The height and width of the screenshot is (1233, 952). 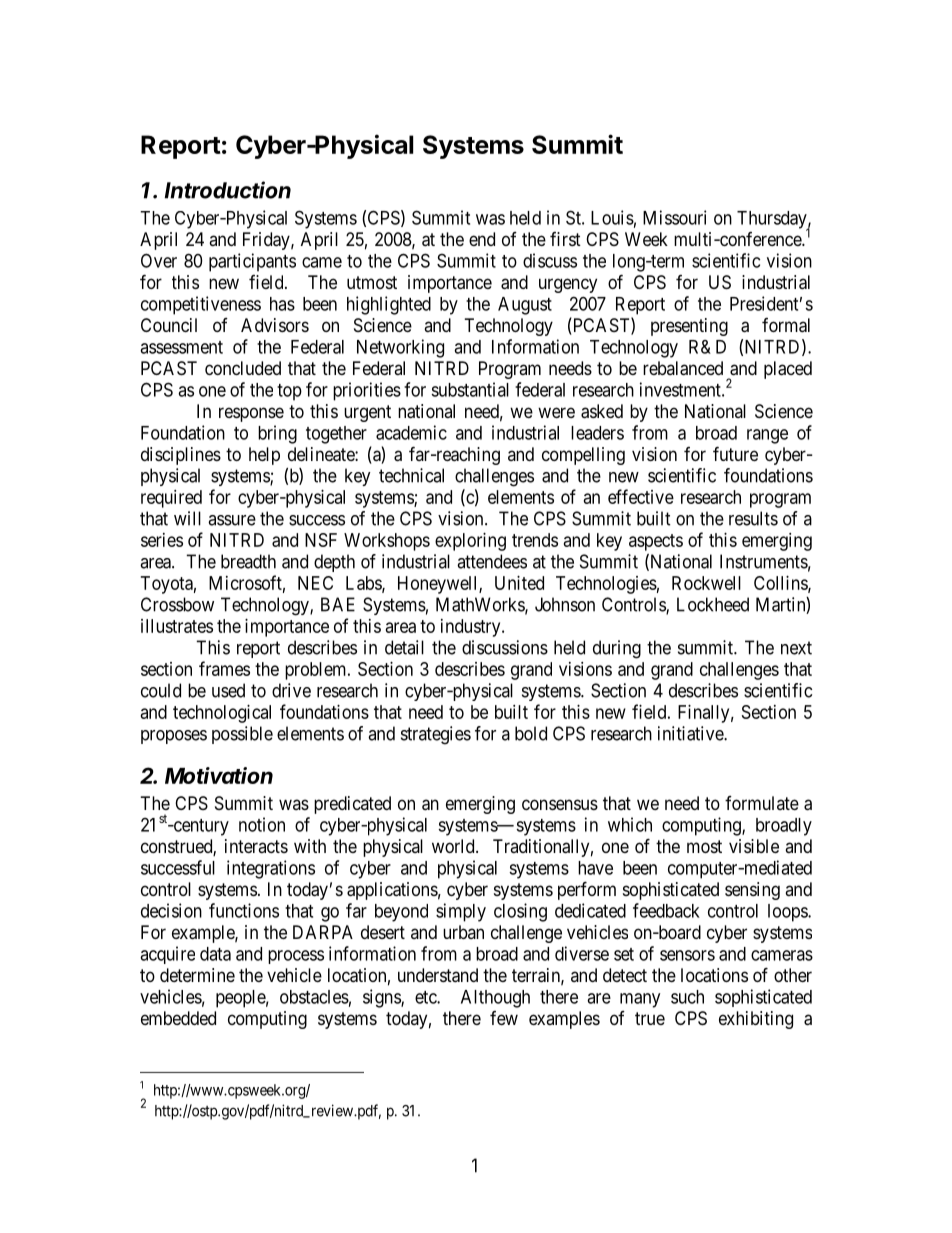 What do you see at coordinates (691, 733) in the screenshot?
I see `initiative` at bounding box center [691, 733].
